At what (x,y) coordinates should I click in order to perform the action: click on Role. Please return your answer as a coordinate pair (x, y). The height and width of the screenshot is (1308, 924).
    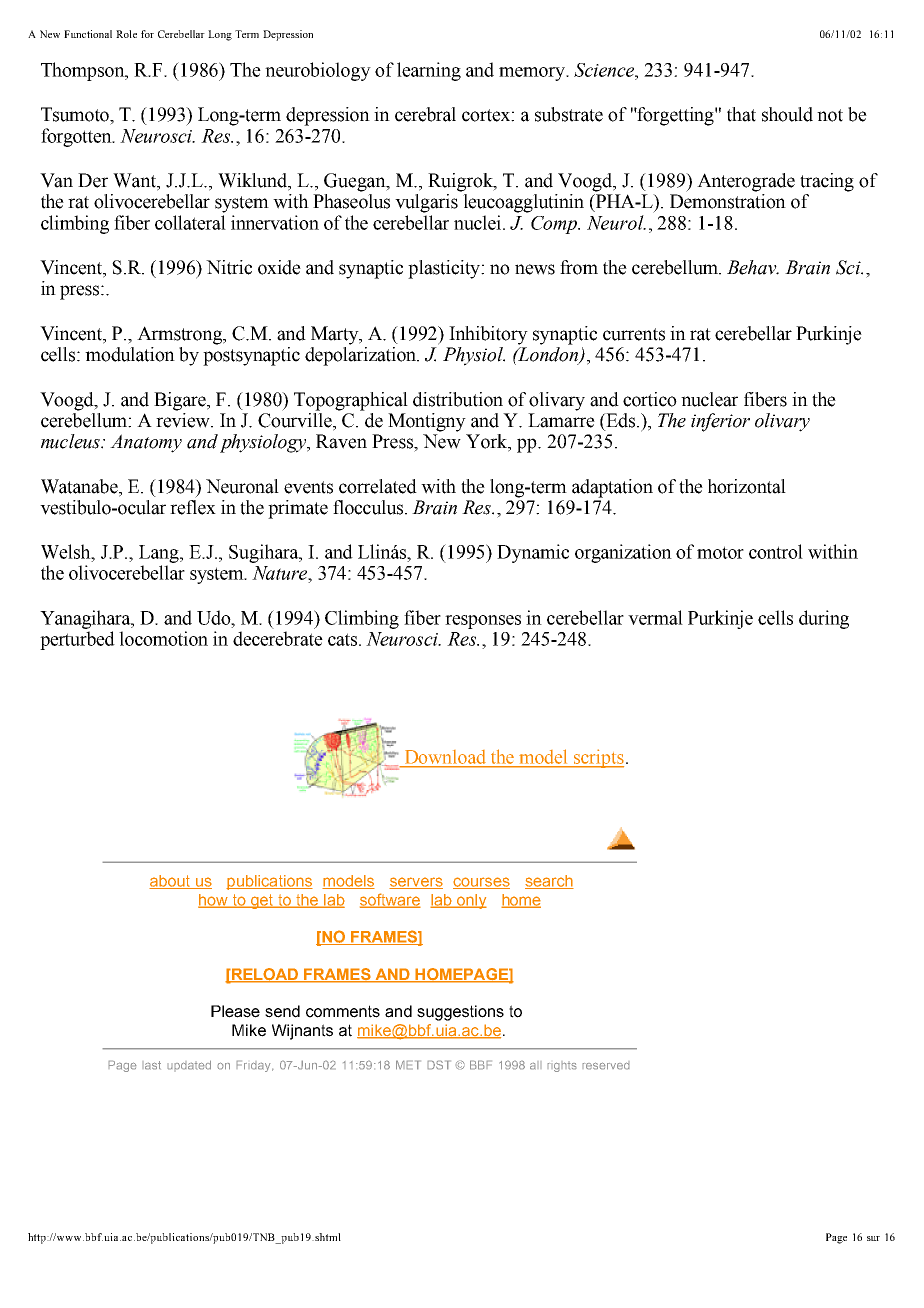
    Looking at the image, I should click on (126, 34).
